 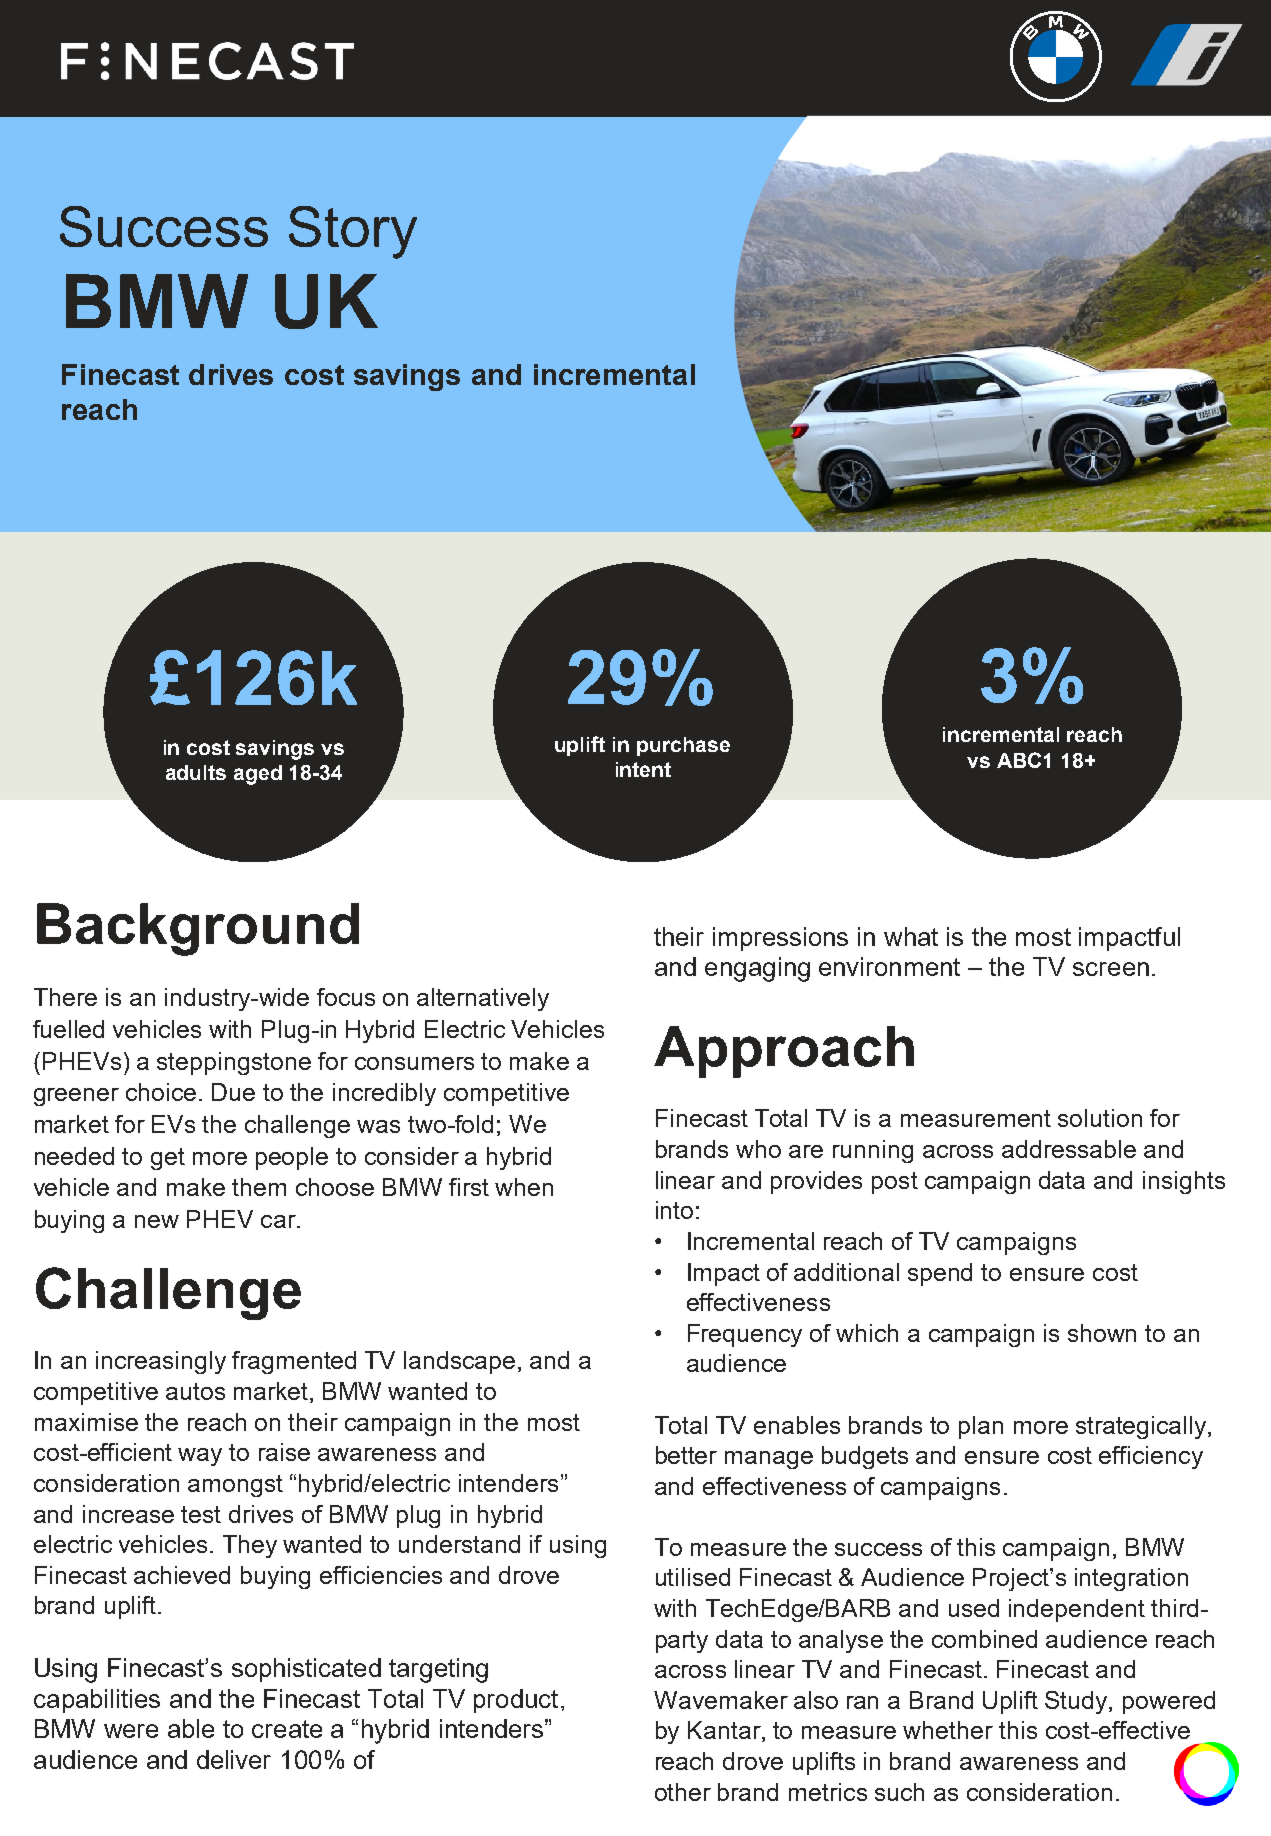 What do you see at coordinates (1111, 969) in the page?
I see `screen` at bounding box center [1111, 969].
